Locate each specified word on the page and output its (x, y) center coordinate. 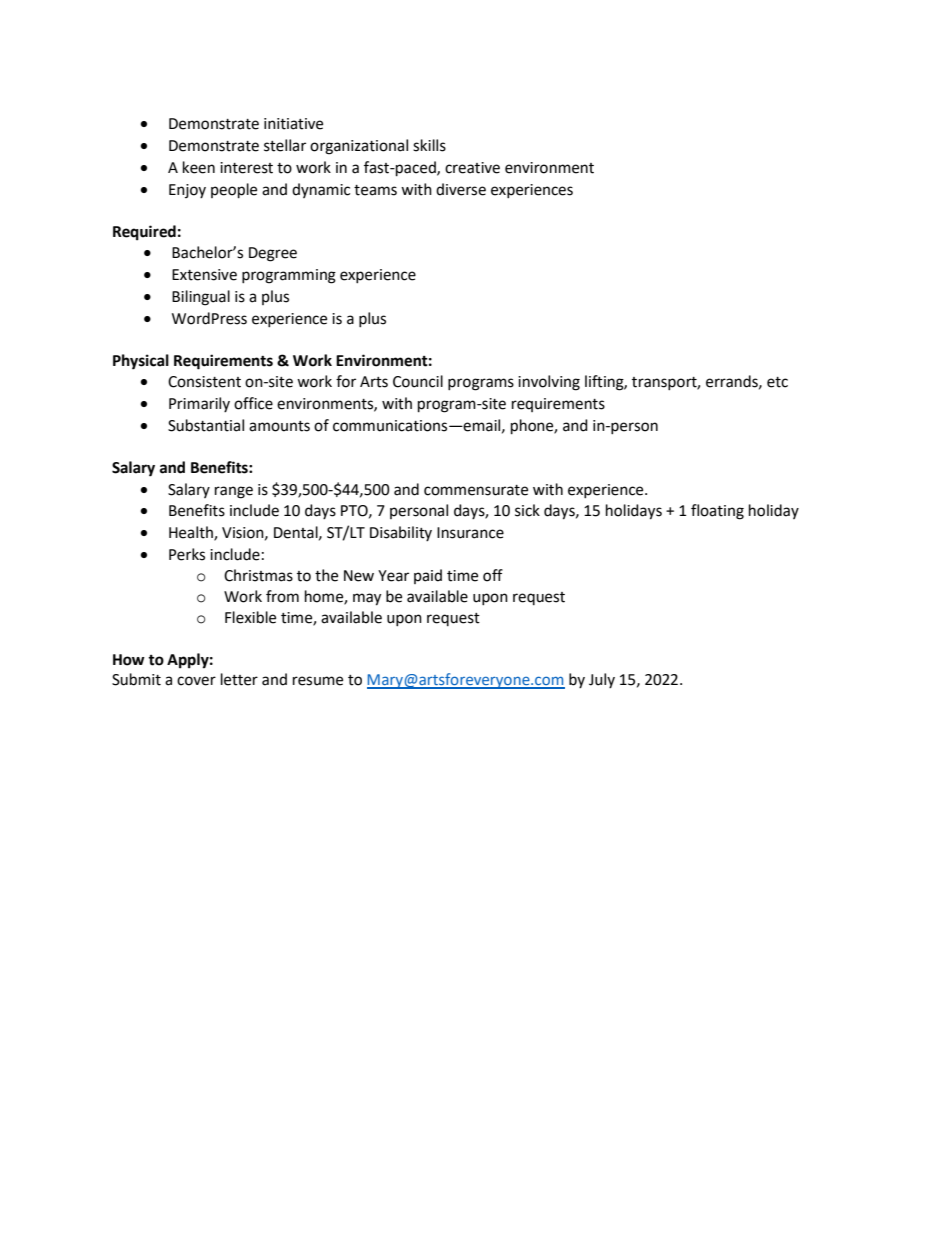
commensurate (476, 490)
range (234, 492)
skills (429, 145)
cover (196, 681)
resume (318, 681)
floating (717, 512)
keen (199, 167)
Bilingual (201, 298)
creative (472, 168)
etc (777, 382)
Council (418, 381)
